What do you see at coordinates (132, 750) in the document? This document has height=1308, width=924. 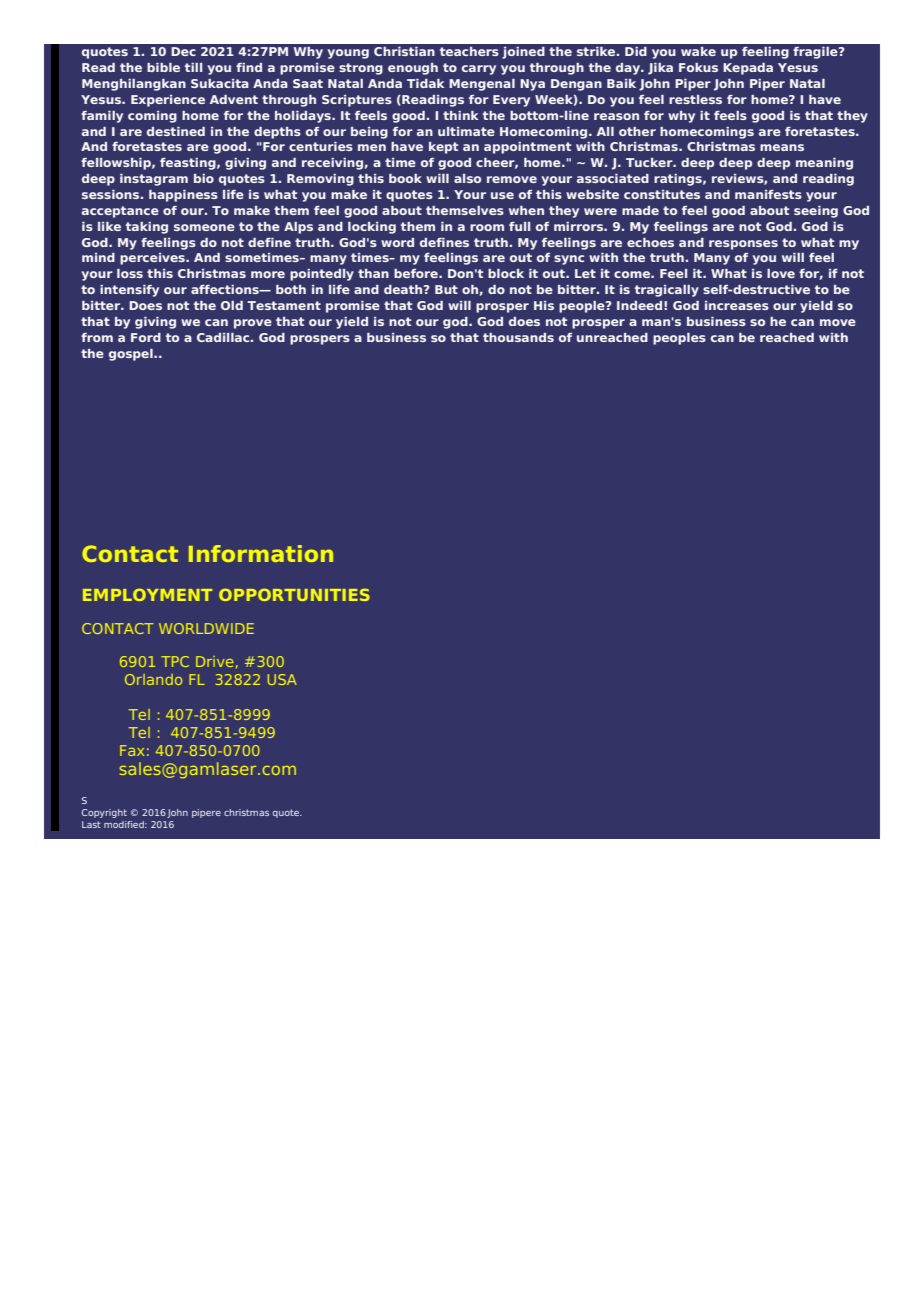 I see `Fax` at bounding box center [132, 750].
